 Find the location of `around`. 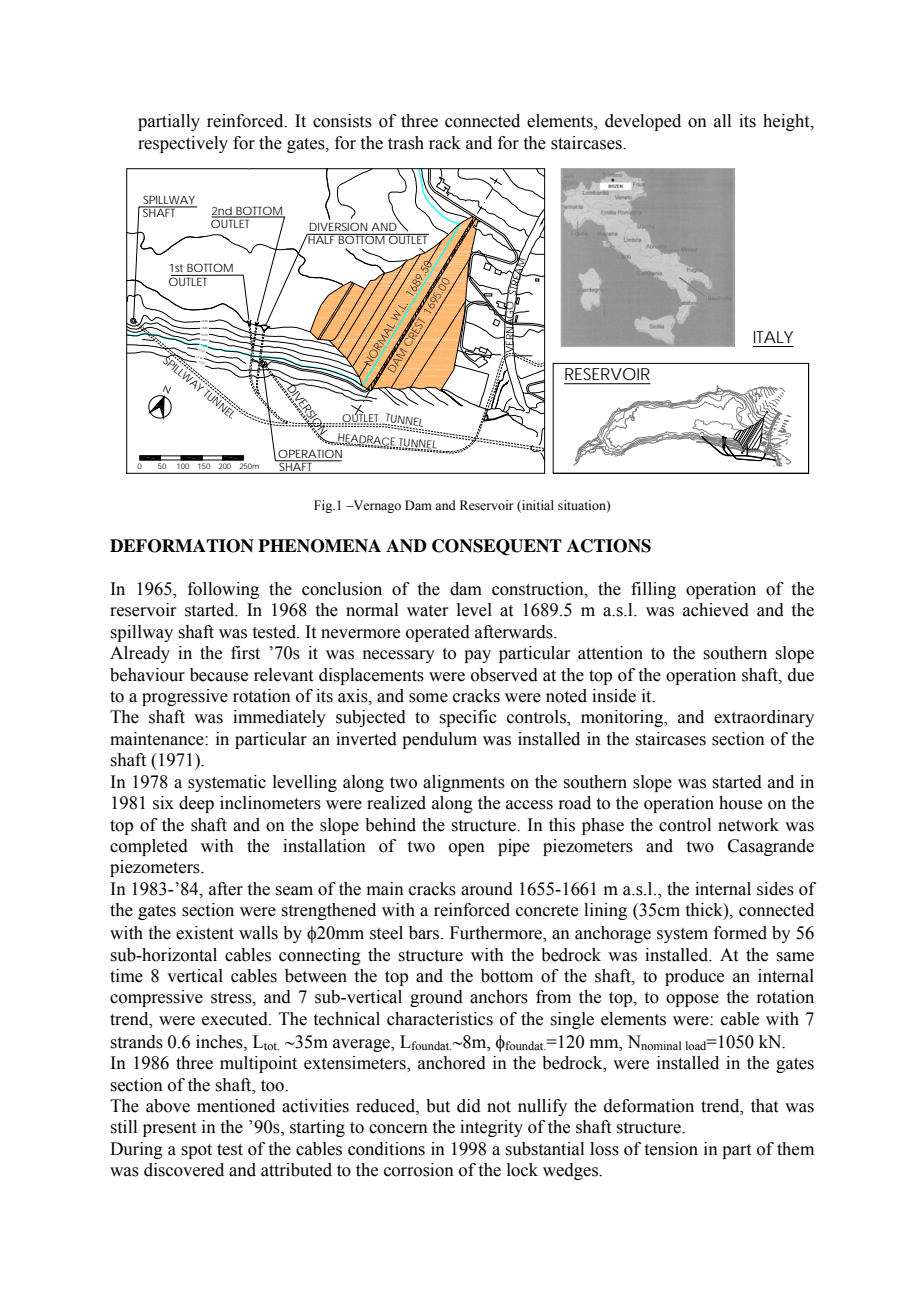

around is located at coordinates (487, 889).
